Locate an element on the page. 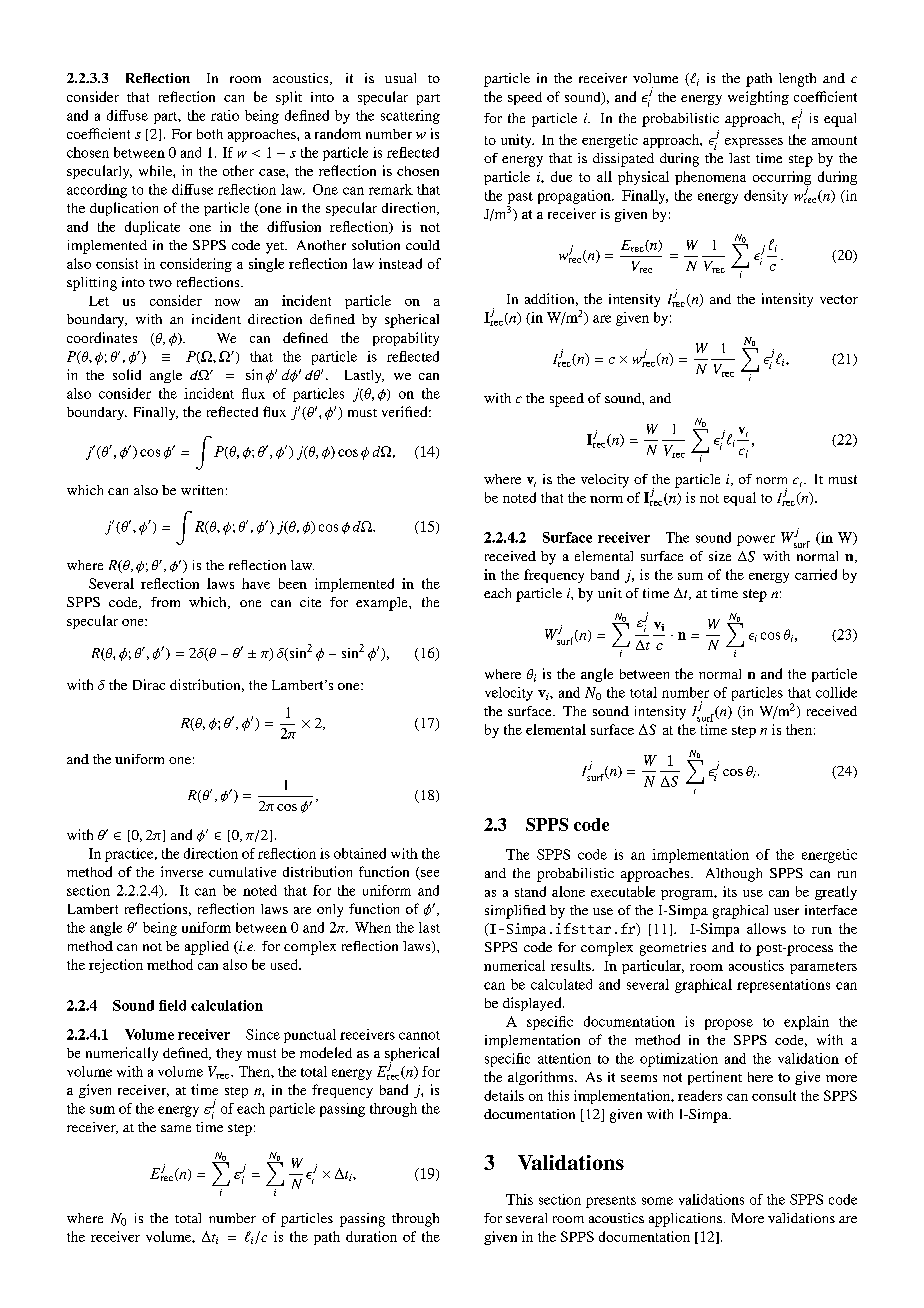 The width and height of the document is (924, 1308). Although is located at coordinates (734, 875).
